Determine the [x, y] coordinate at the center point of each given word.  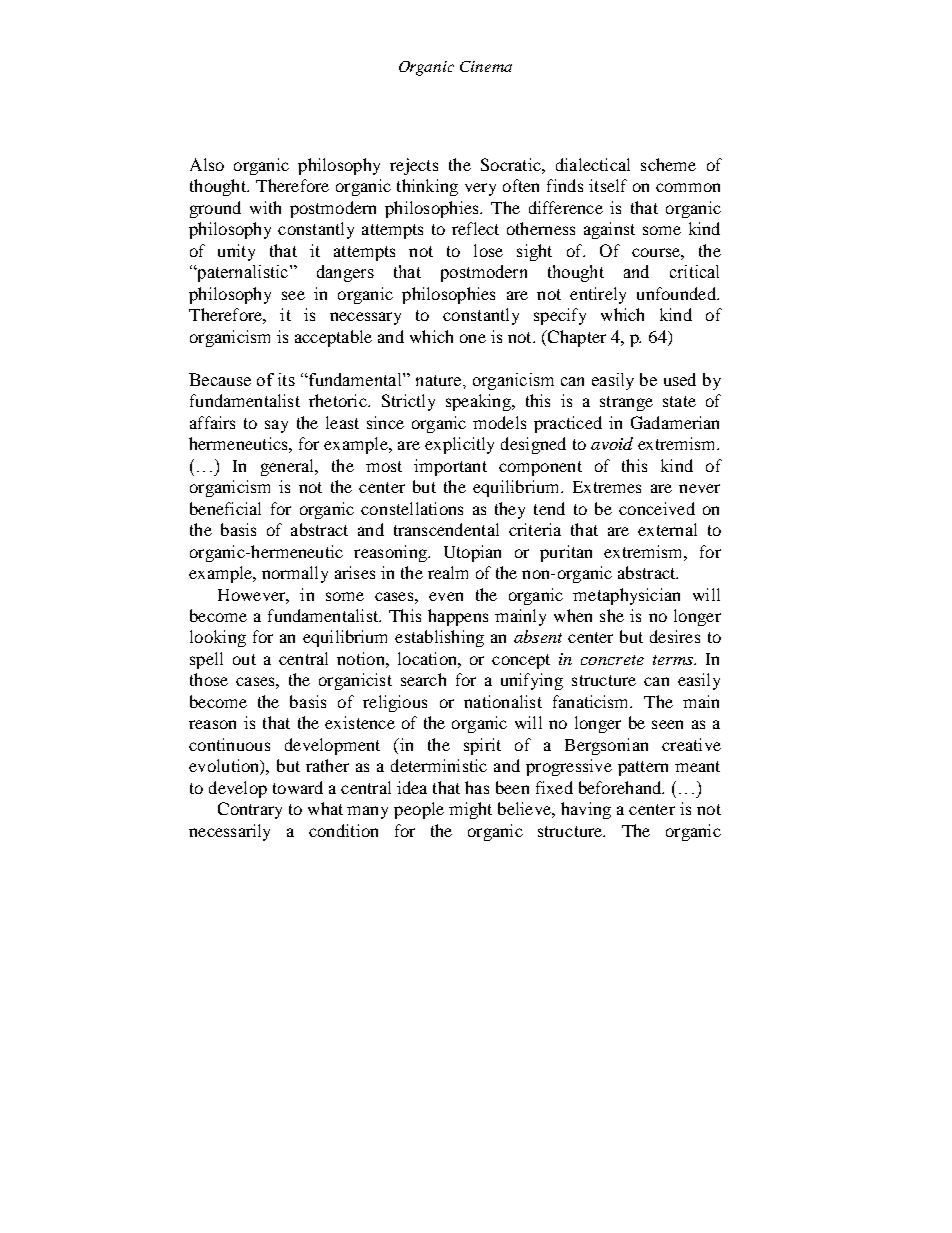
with [265, 207]
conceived [657, 508]
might [470, 810]
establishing [439, 638]
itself [608, 185]
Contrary [250, 810]
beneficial [225, 508]
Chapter [575, 338]
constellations [412, 508]
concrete [612, 660]
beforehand [621, 787]
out [244, 659]
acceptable [333, 338]
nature [440, 380]
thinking [427, 187]
